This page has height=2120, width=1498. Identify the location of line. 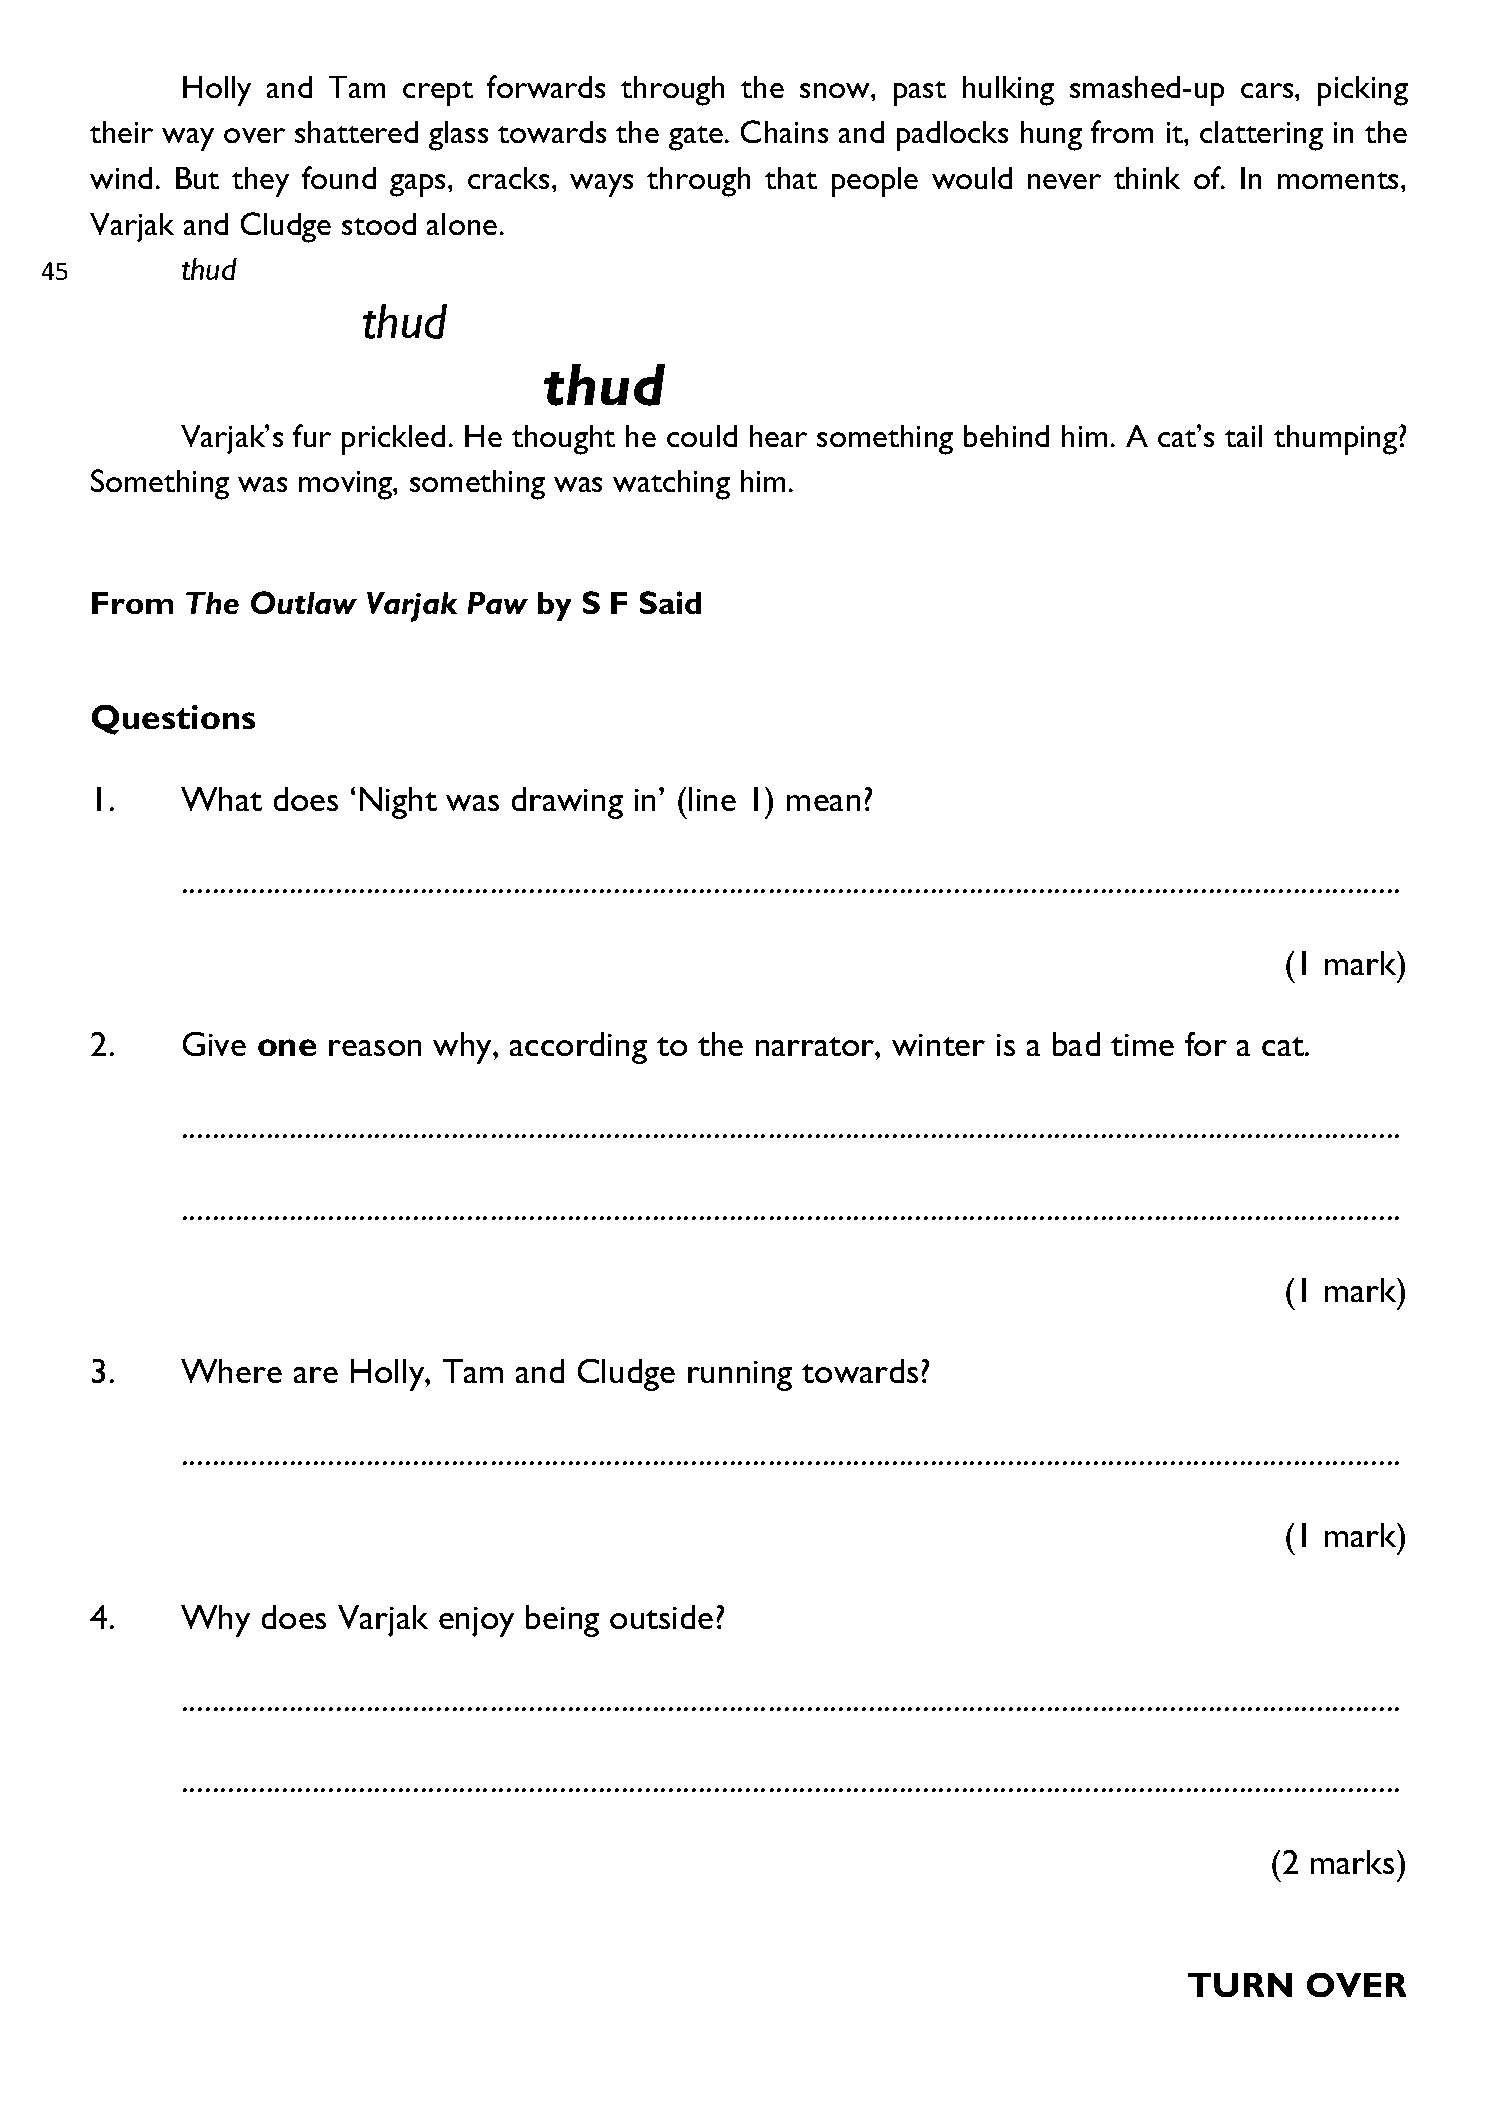
(712, 799).
